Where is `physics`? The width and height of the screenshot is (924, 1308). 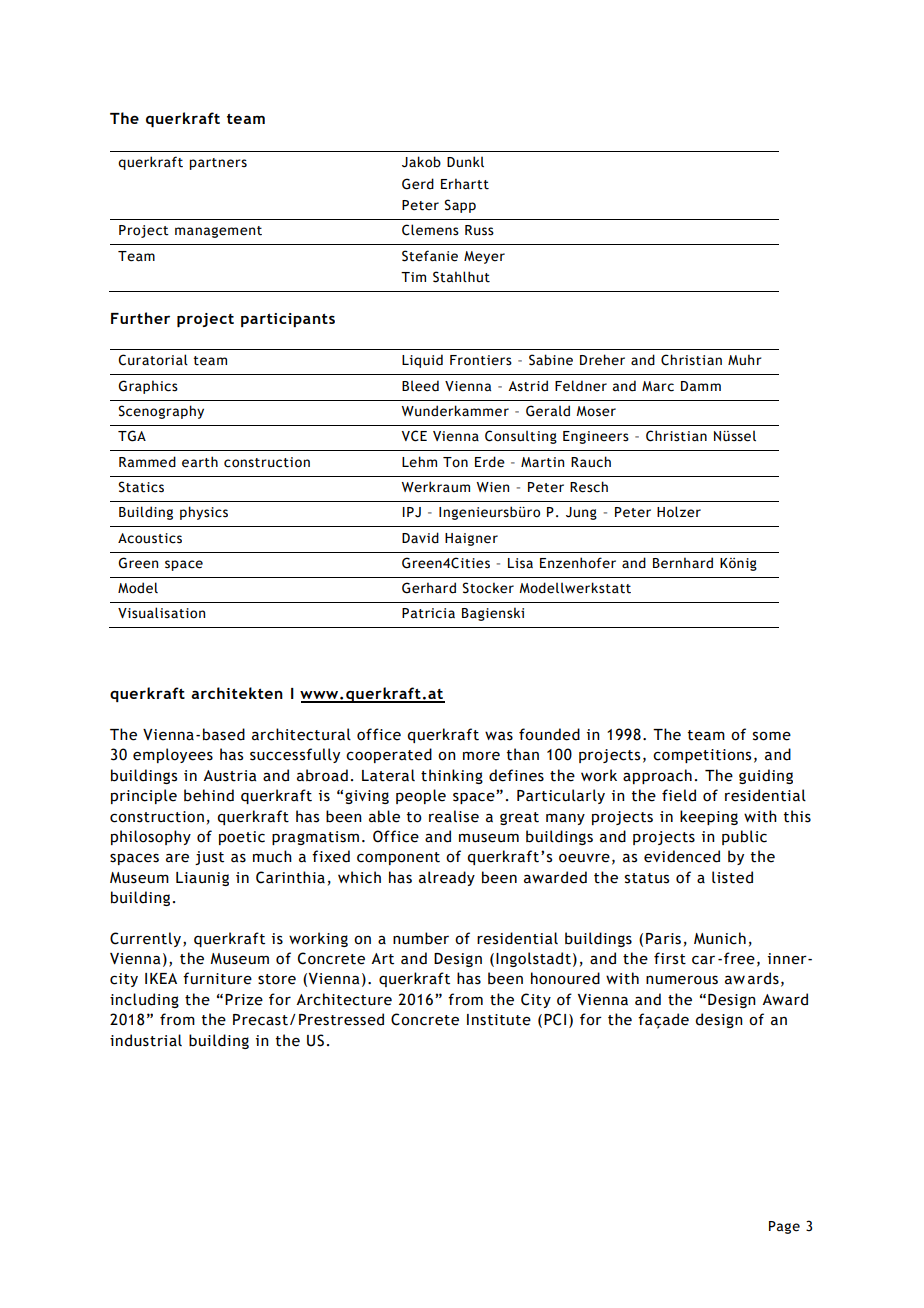
physics is located at coordinates (204, 513).
